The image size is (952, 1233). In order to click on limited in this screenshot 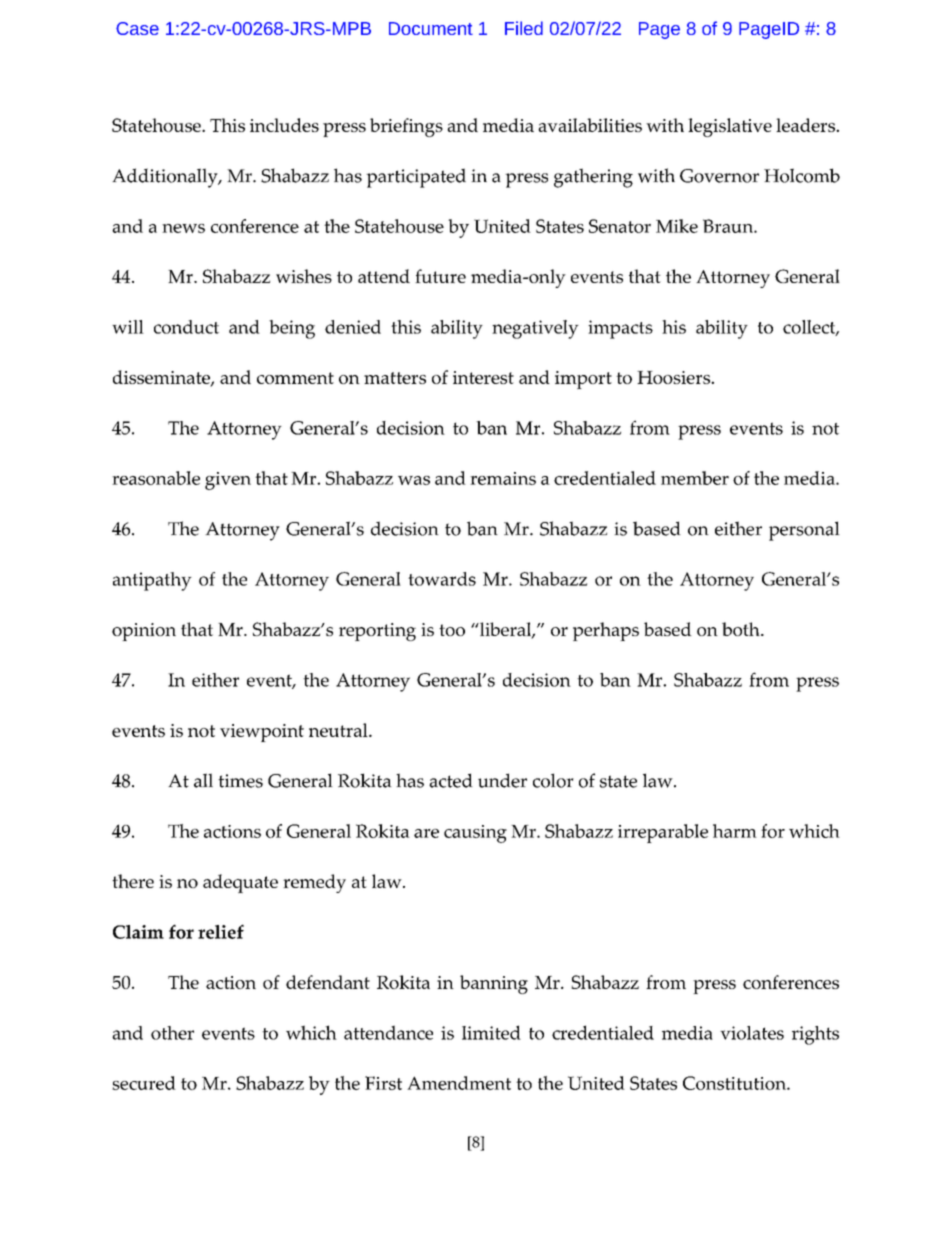, I will do `click(491, 1032)`.
